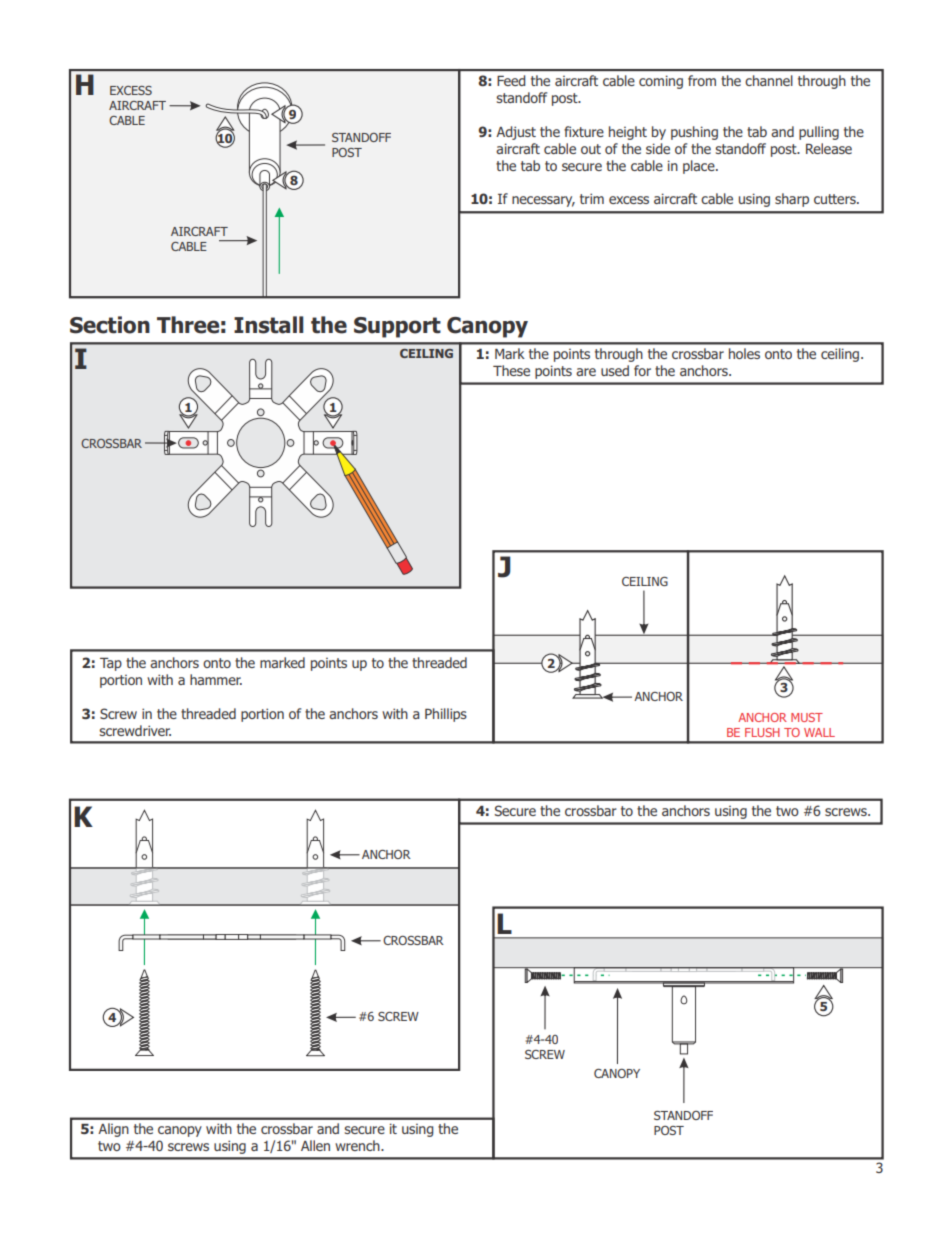  What do you see at coordinates (511, 370) in the screenshot?
I see `These` at bounding box center [511, 370].
